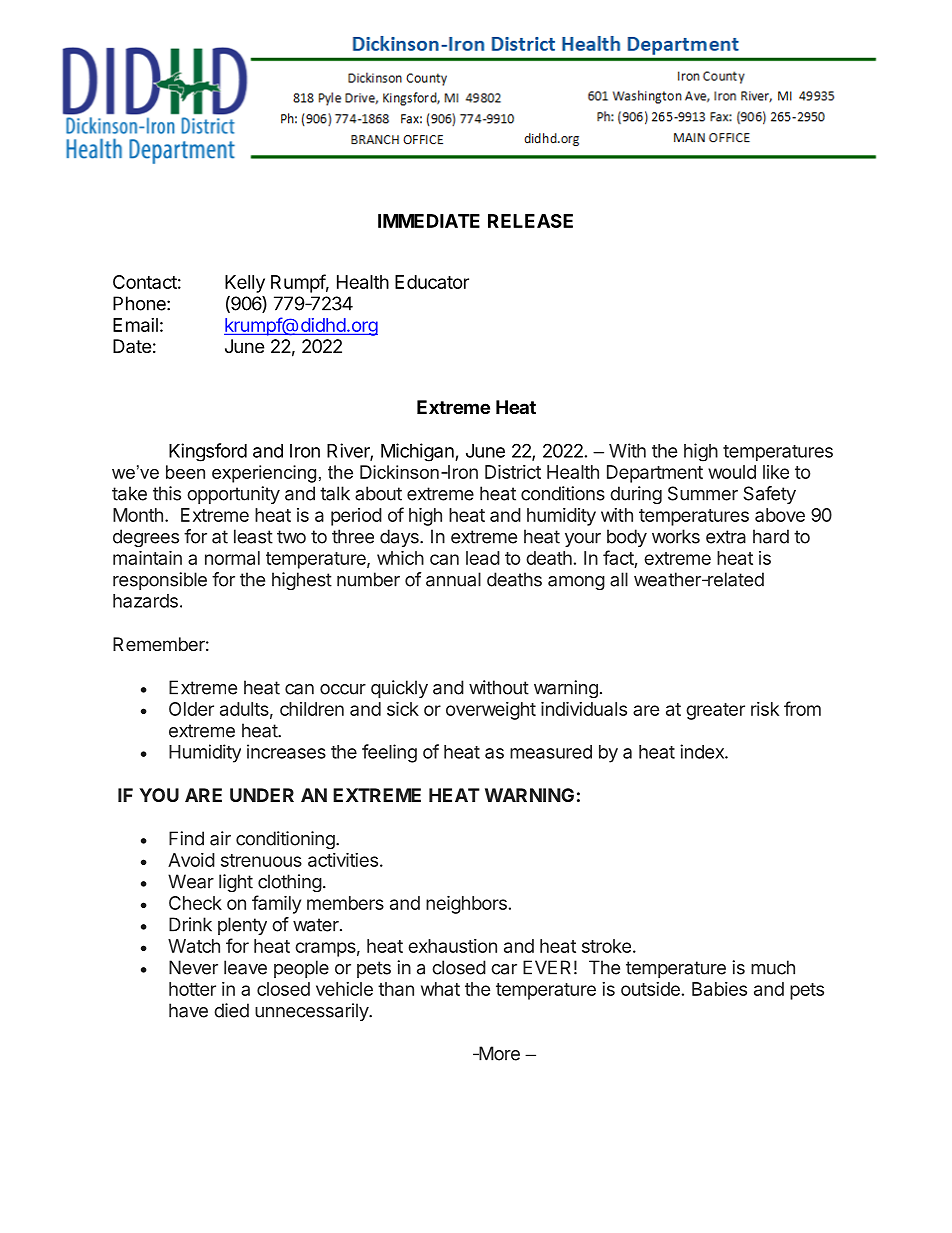 Image resolution: width=952 pixels, height=1233 pixels. Describe the element at coordinates (719, 989) in the image. I see `Babies` at that location.
